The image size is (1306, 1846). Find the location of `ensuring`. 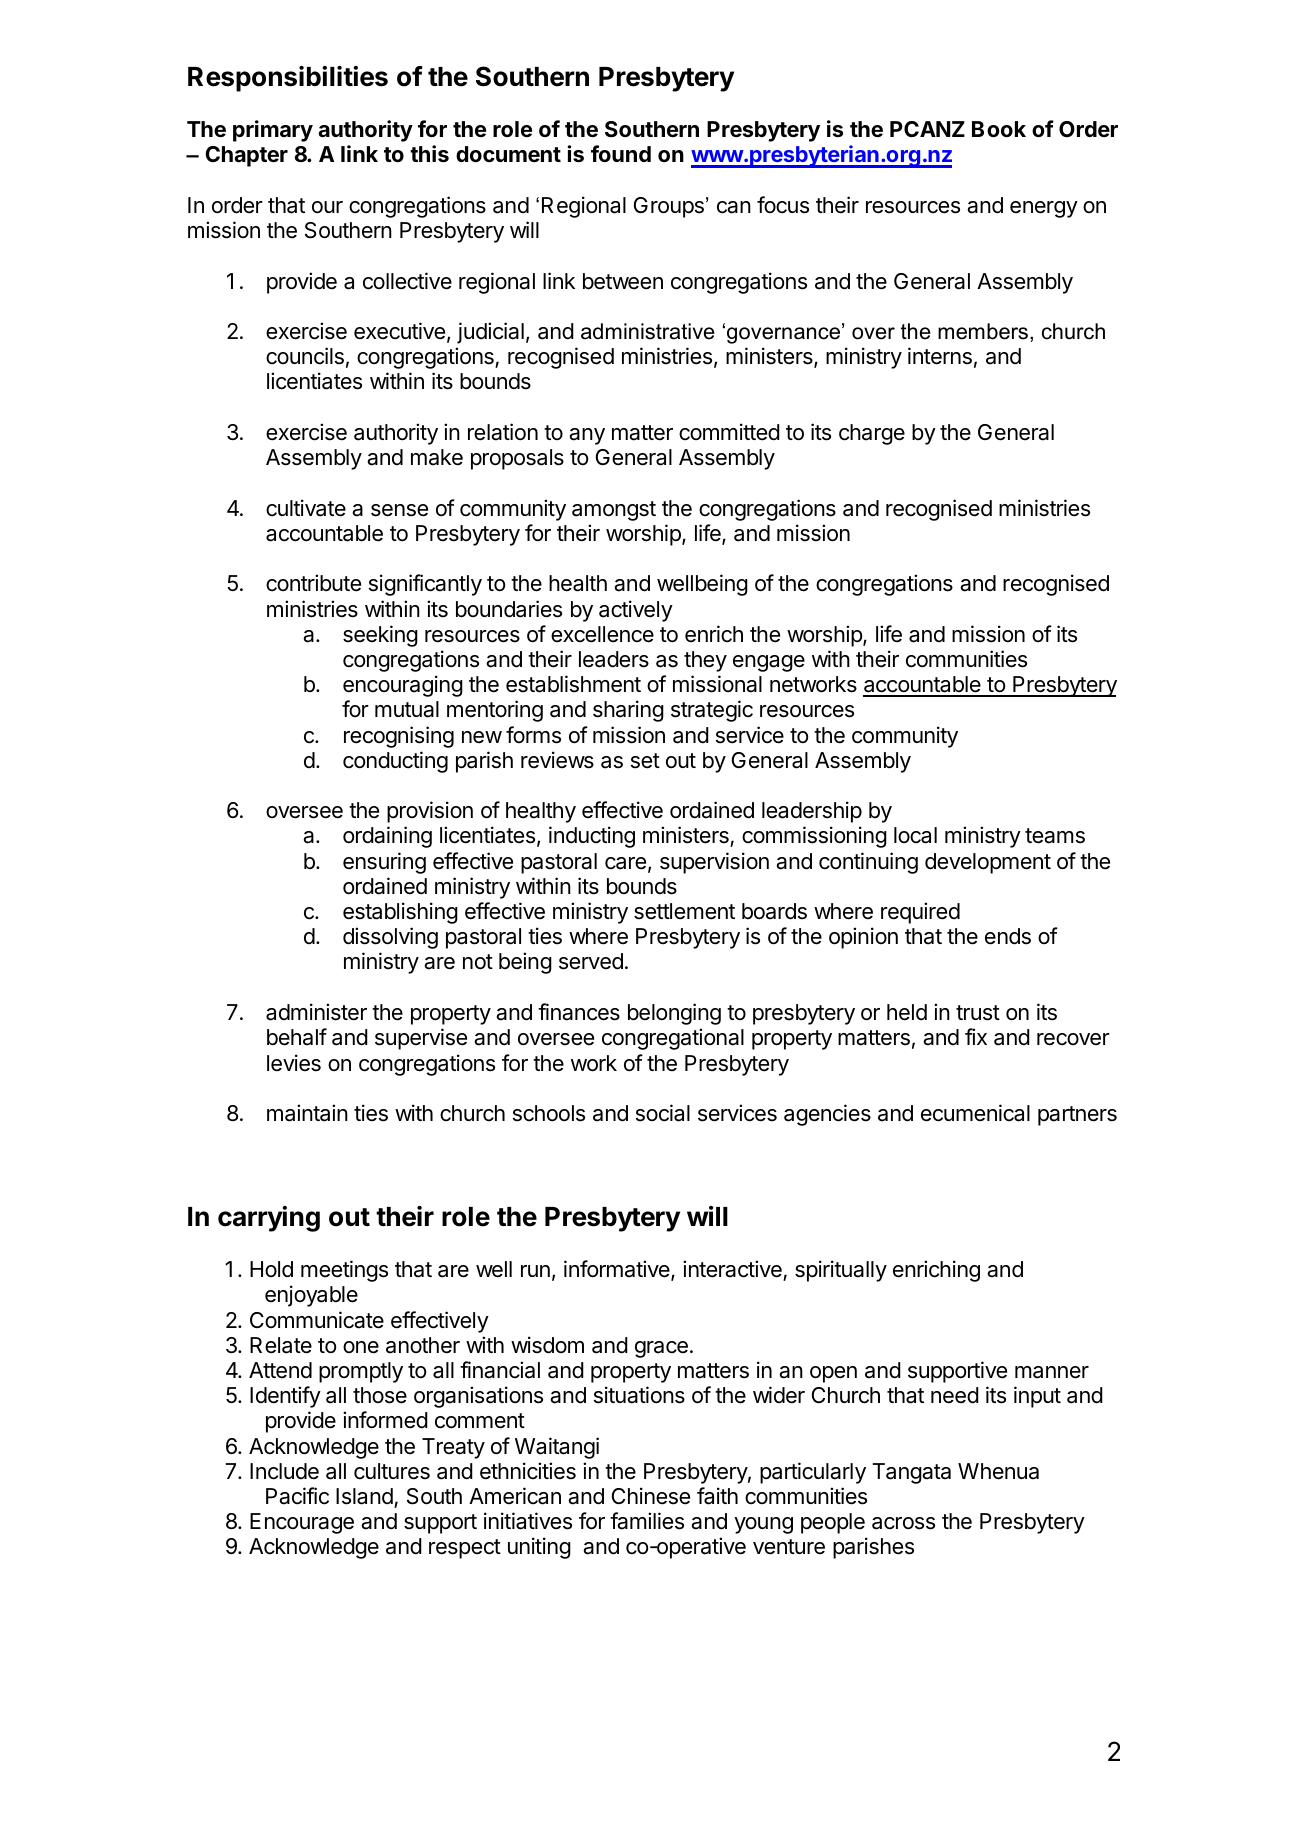

ensuring is located at coordinates (384, 863).
